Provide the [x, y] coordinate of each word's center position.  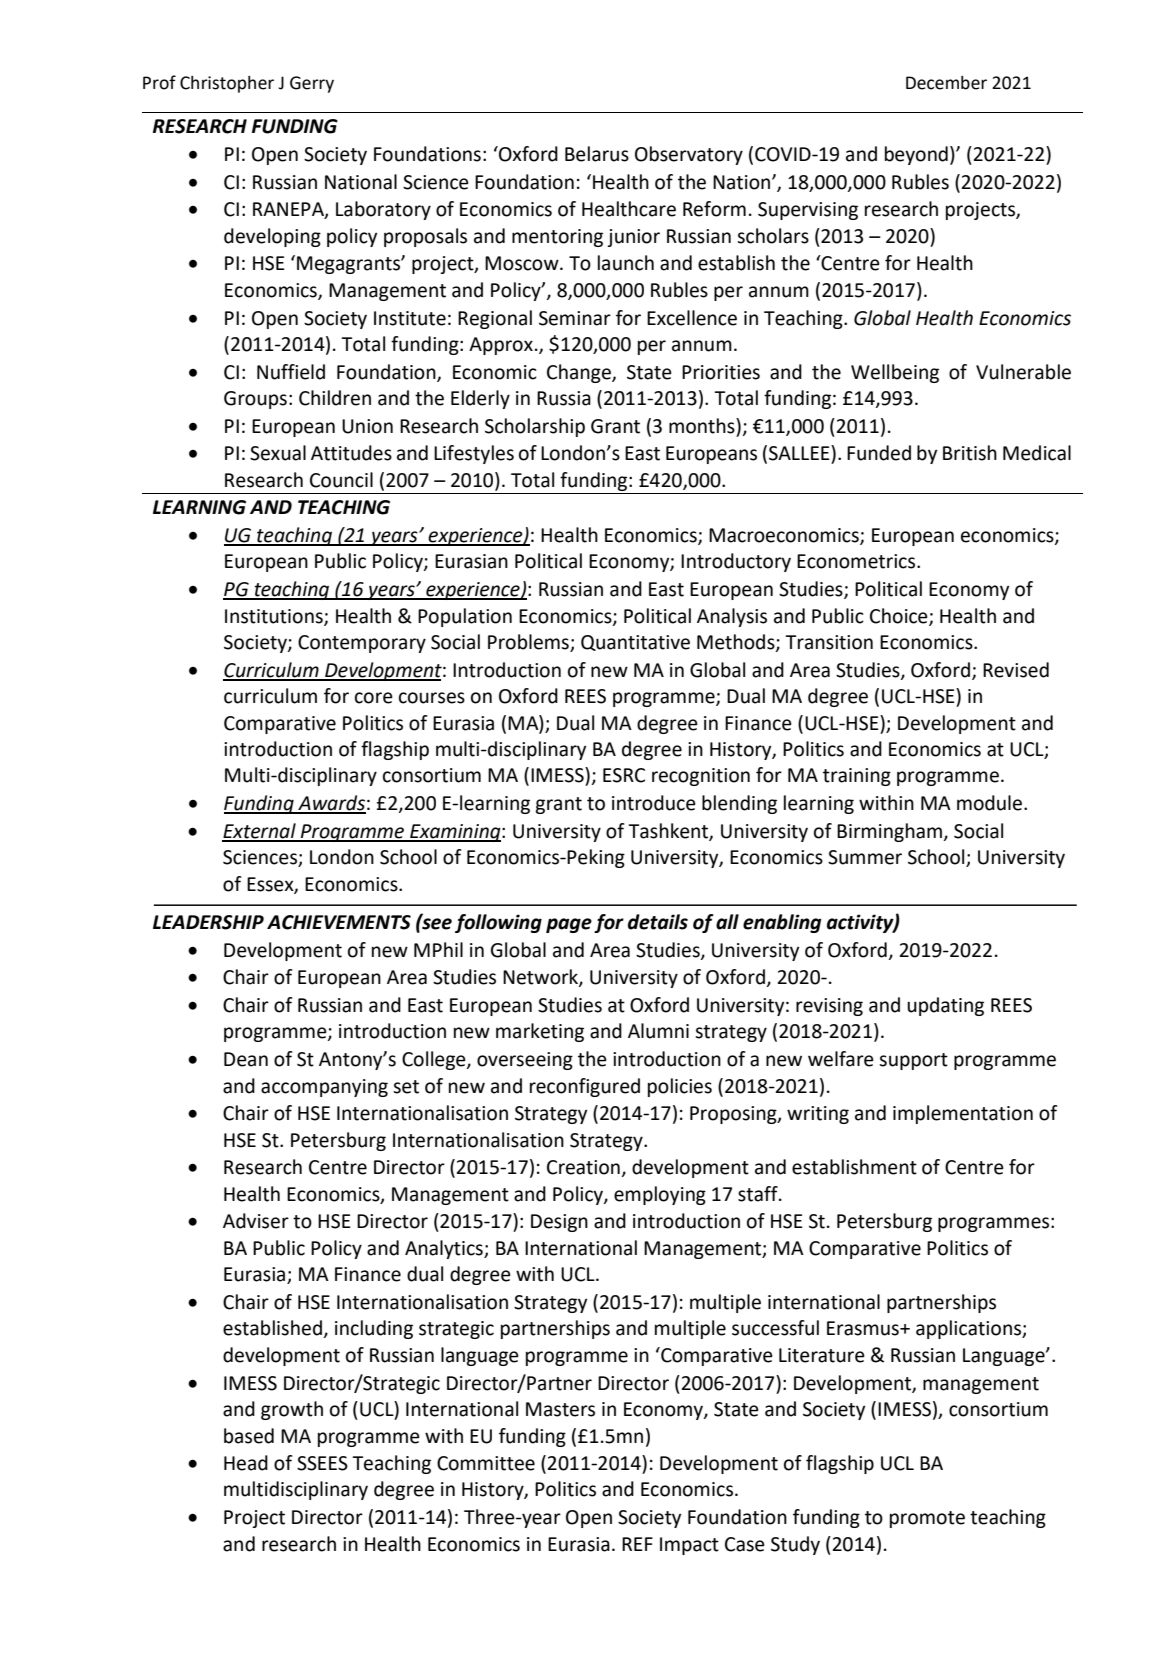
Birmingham [890, 832]
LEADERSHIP [208, 922]
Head [246, 1463]
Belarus [597, 154]
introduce [654, 803]
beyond [916, 155]
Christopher [227, 84]
